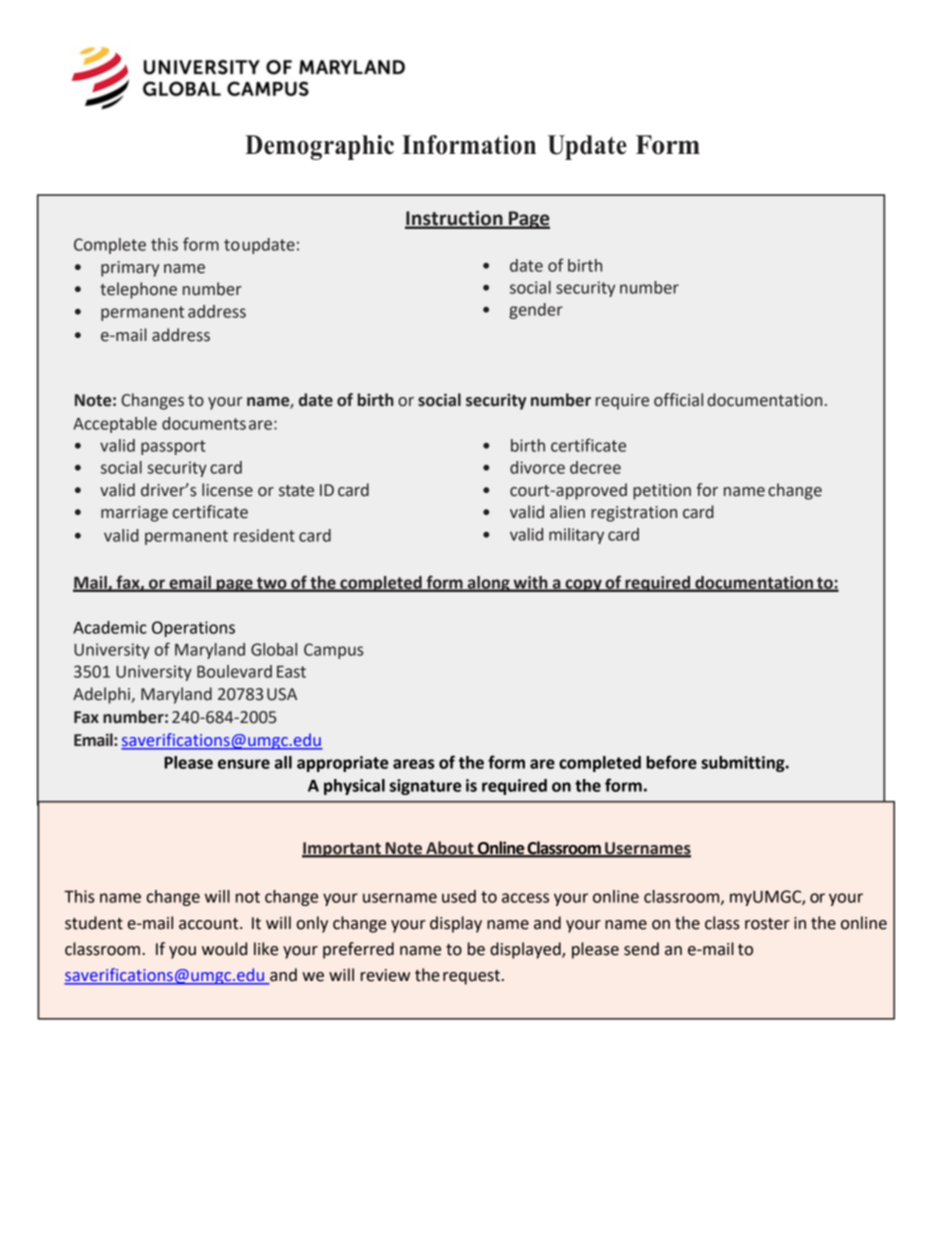 This screenshot has height=1233, width=952. Describe the element at coordinates (319, 147) in the screenshot. I see `Demographic` at that location.
